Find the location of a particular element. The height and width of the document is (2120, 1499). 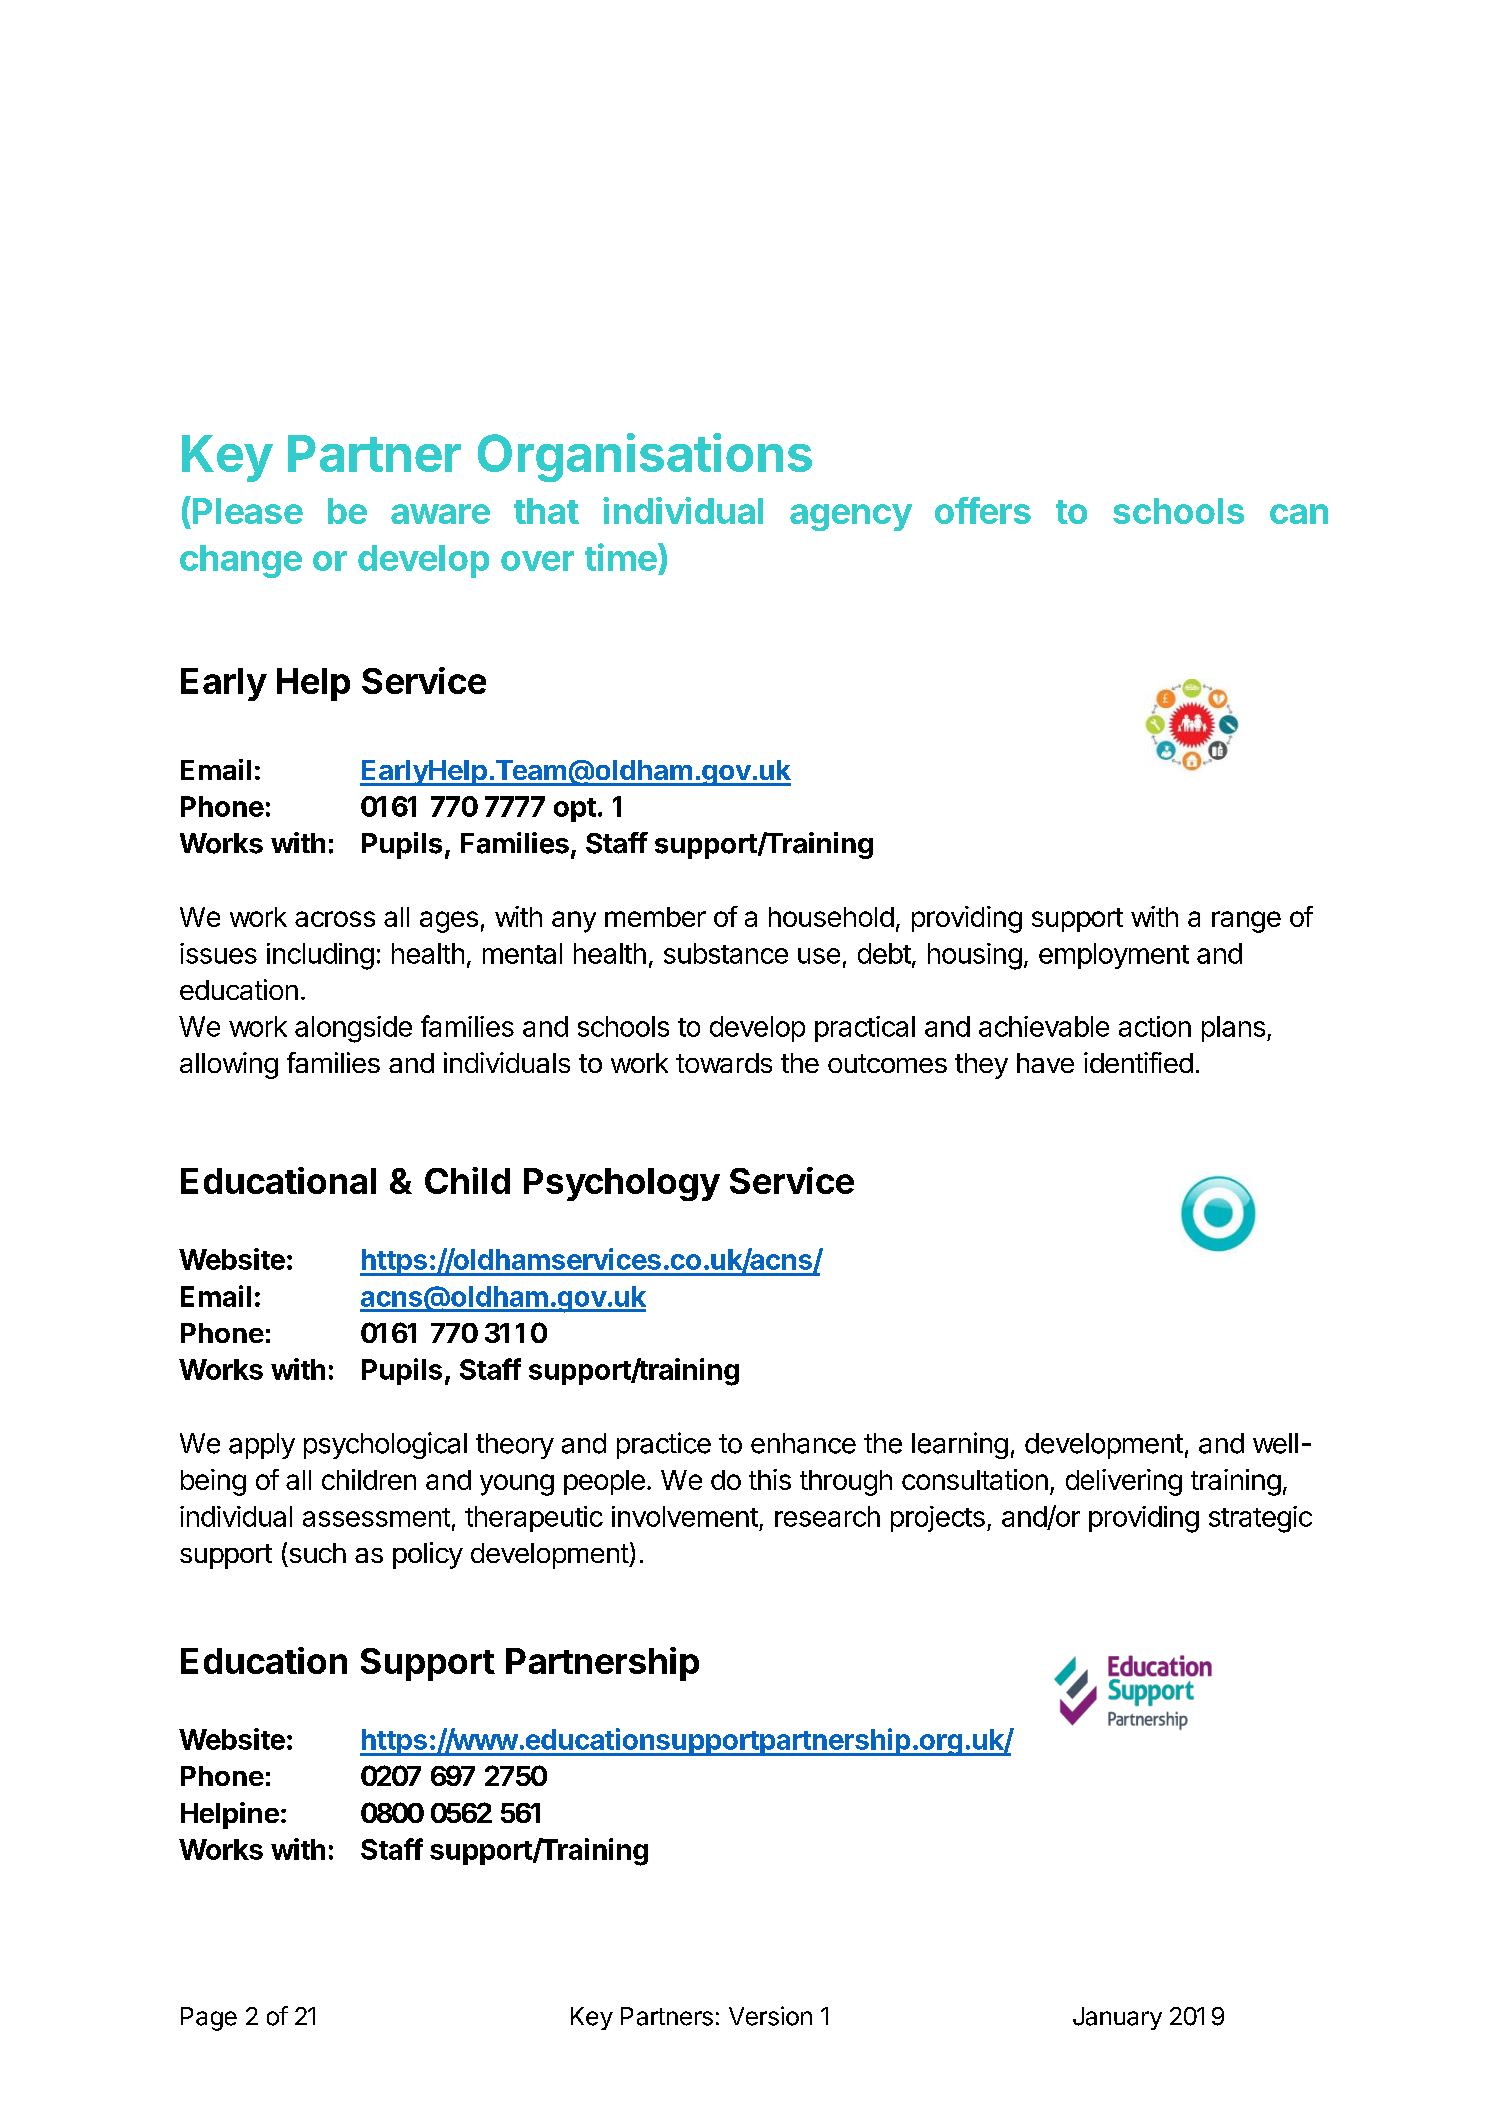

can is located at coordinates (1299, 514).
